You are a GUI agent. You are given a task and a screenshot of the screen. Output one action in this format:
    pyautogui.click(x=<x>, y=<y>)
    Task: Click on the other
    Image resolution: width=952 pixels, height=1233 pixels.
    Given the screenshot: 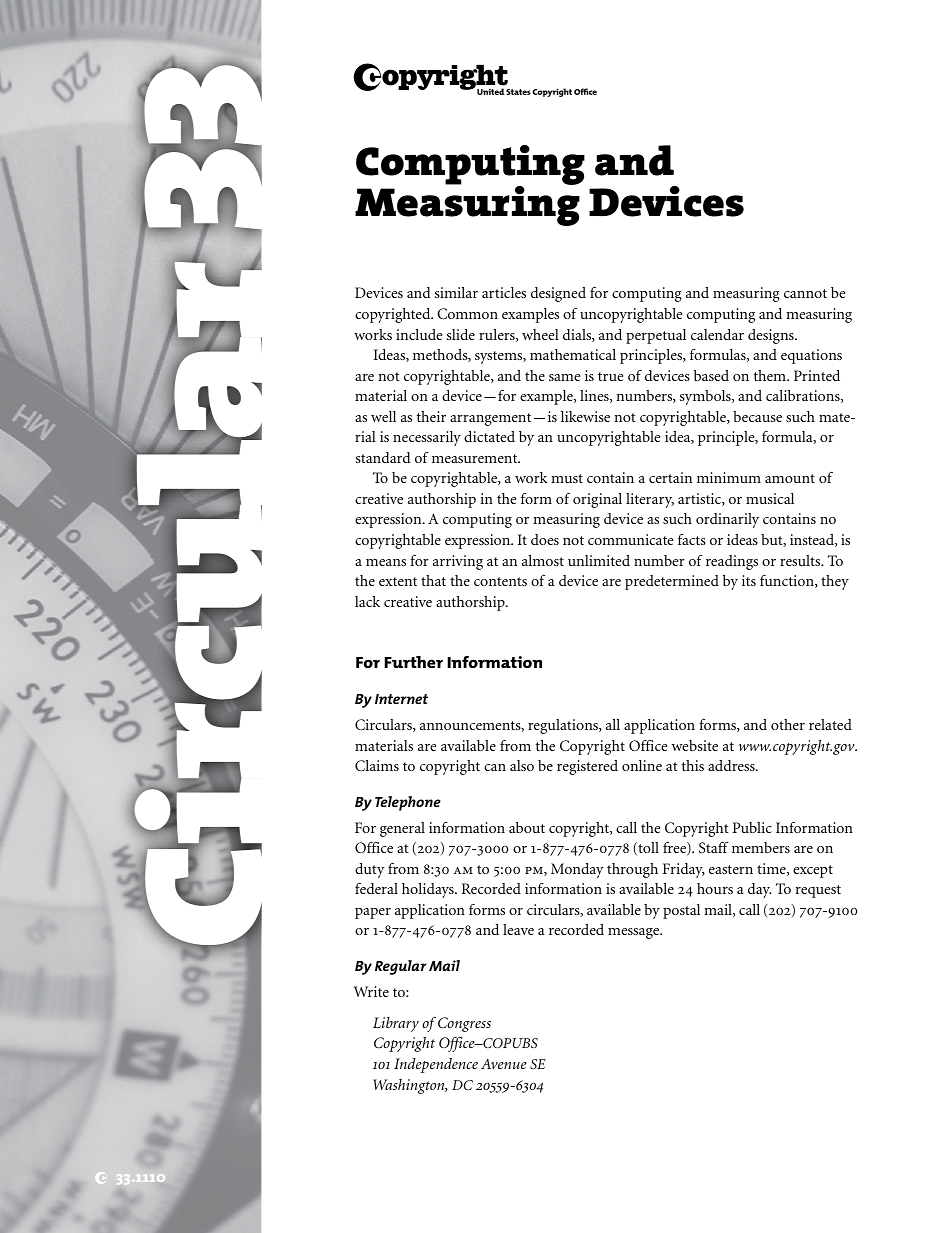 What is the action you would take?
    pyautogui.click(x=788, y=724)
